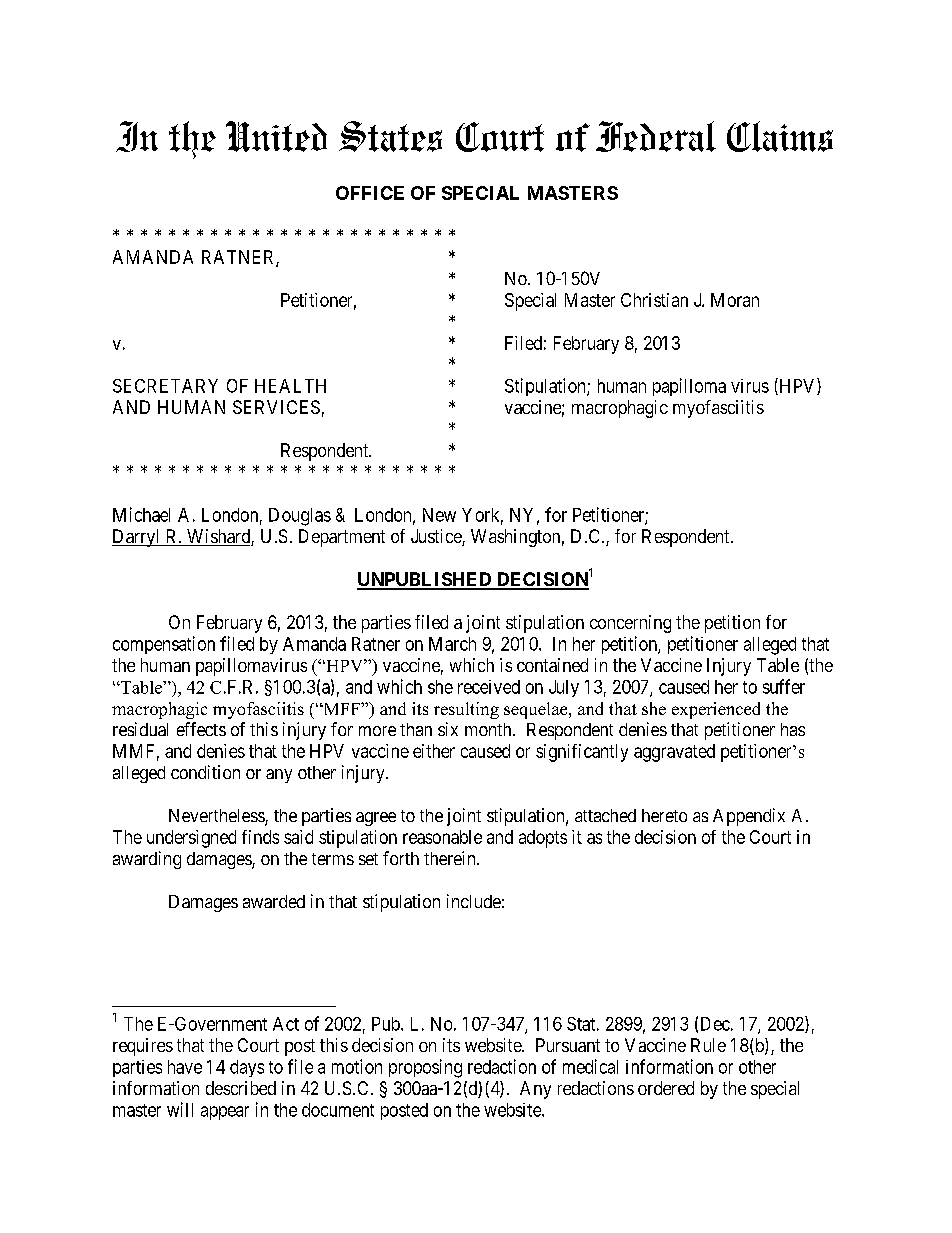  What do you see at coordinates (666, 1088) in the screenshot?
I see `ordered` at bounding box center [666, 1088].
